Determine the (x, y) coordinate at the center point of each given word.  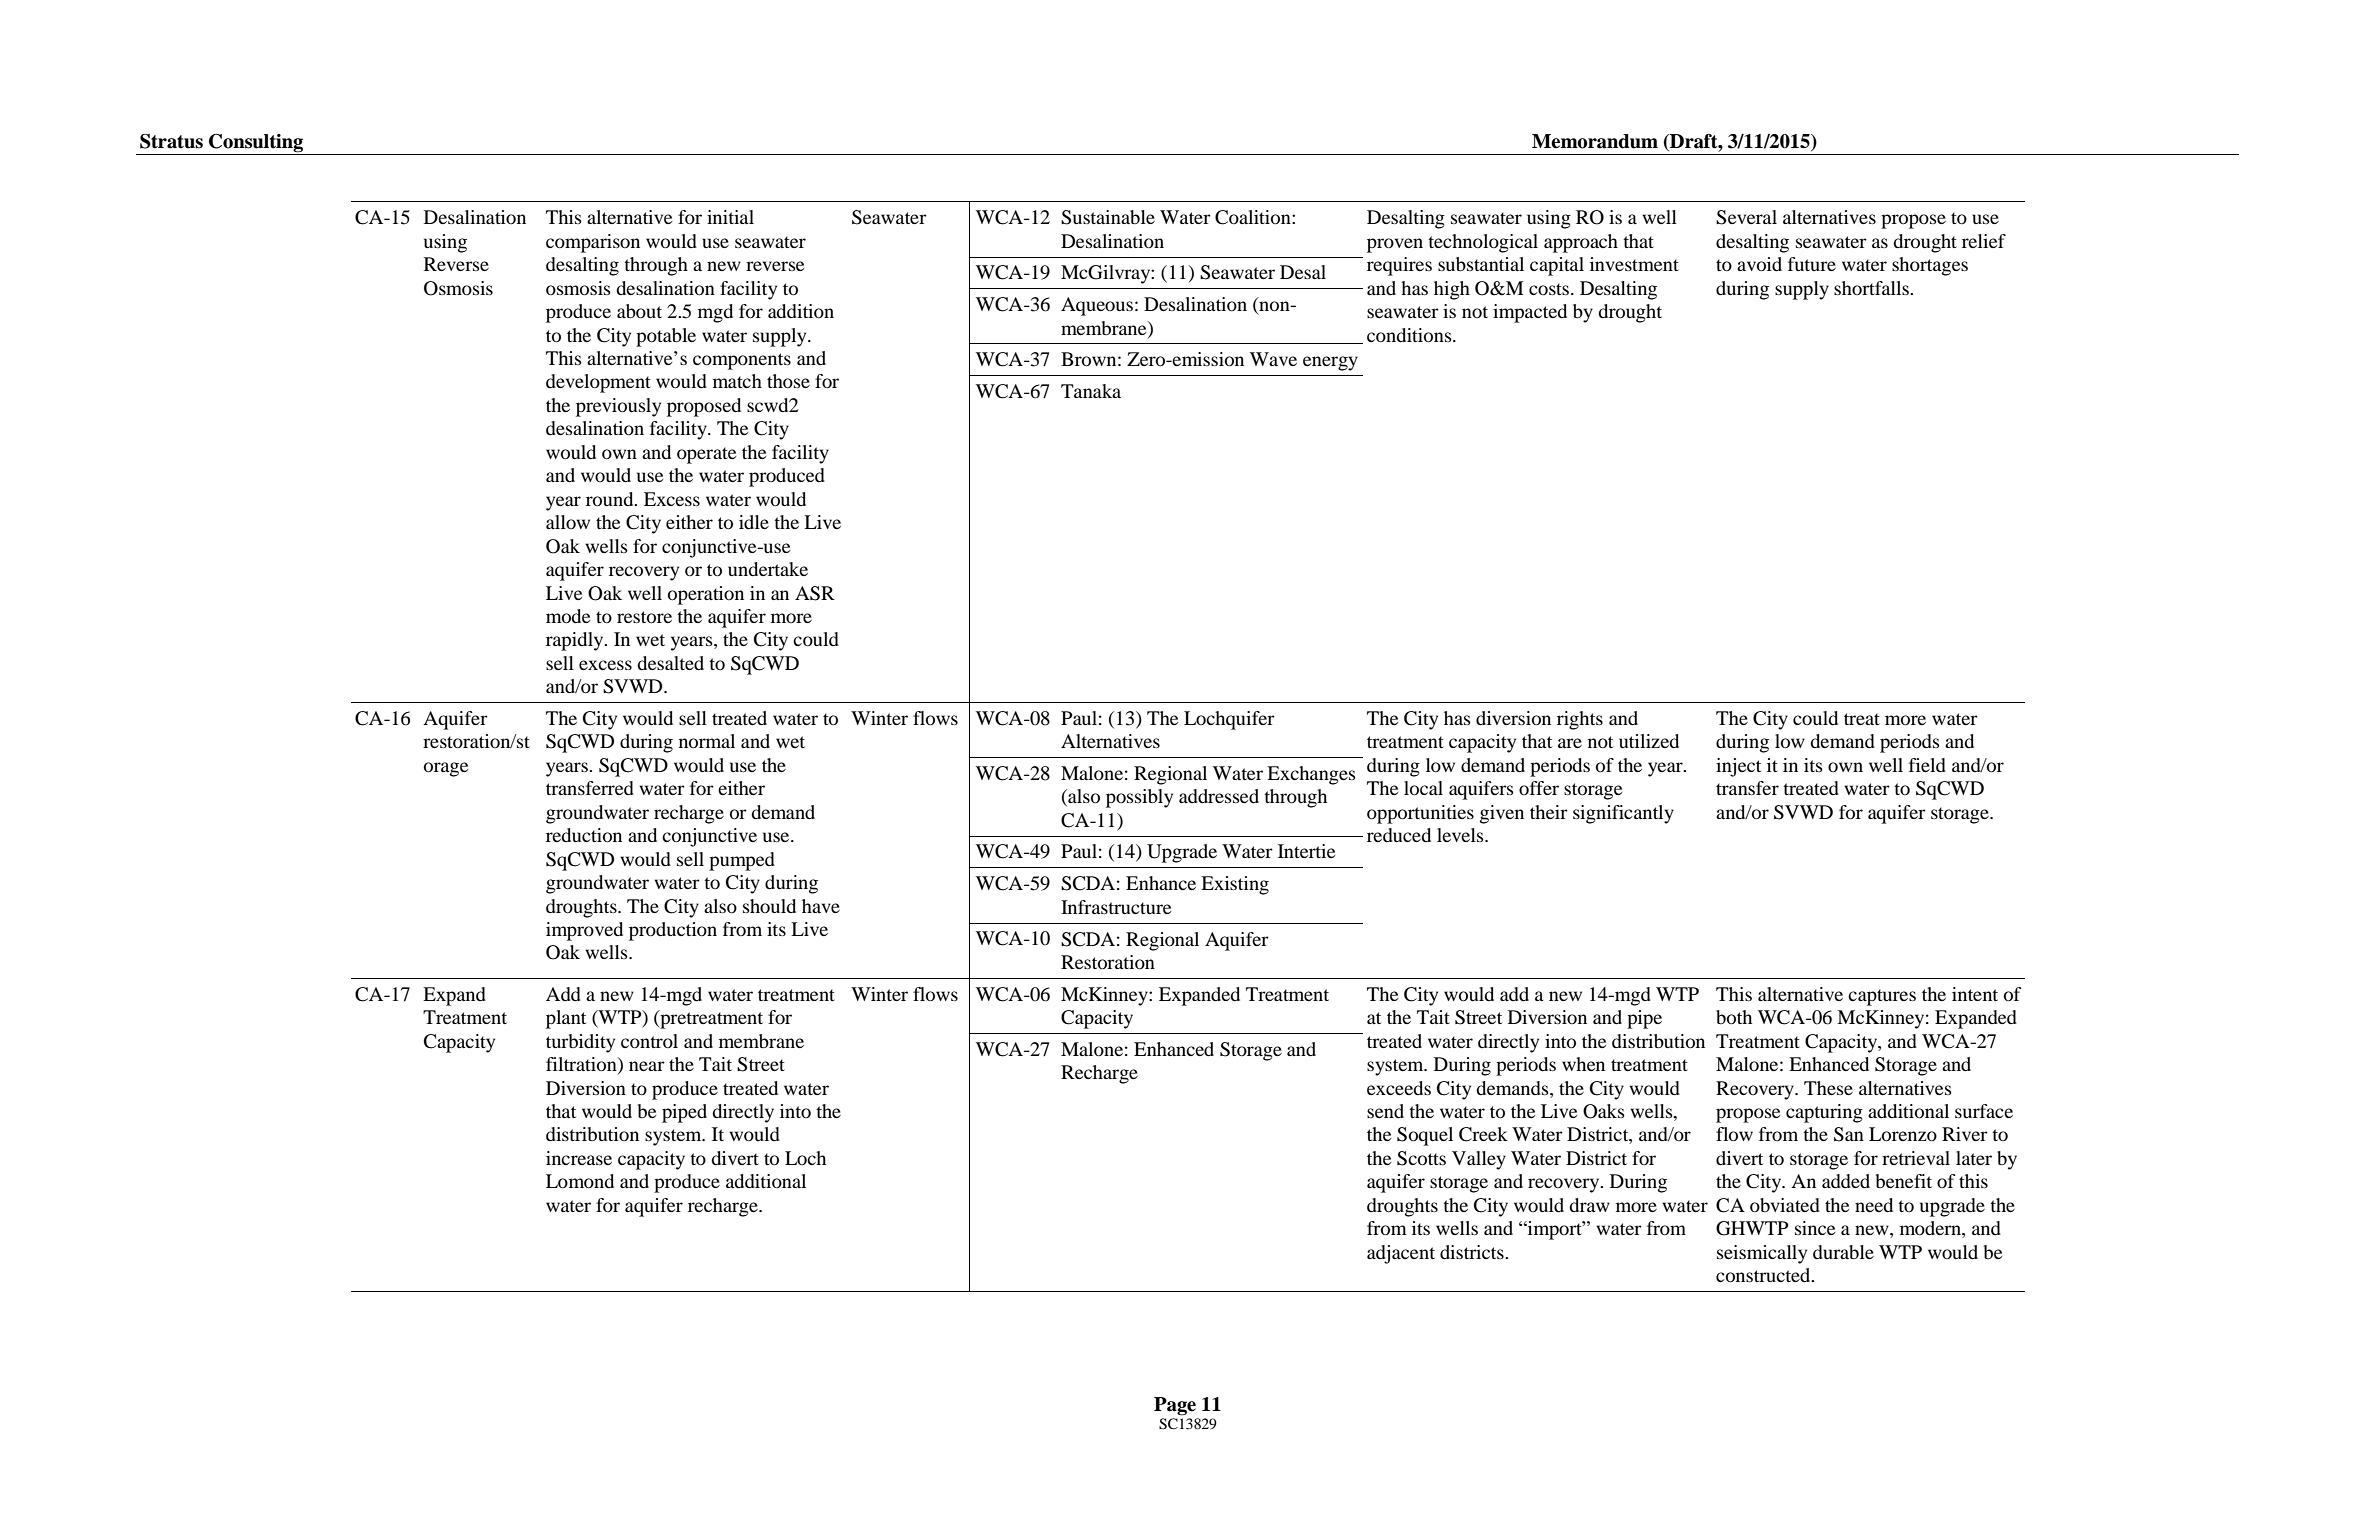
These (1828, 1088)
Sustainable (1108, 217)
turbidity (580, 1043)
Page (1175, 1406)
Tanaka (1091, 391)
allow (568, 522)
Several (1746, 217)
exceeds (1399, 1088)
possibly (1139, 798)
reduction (584, 835)
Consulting (256, 143)
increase (579, 1158)
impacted (1530, 313)
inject (1738, 767)
